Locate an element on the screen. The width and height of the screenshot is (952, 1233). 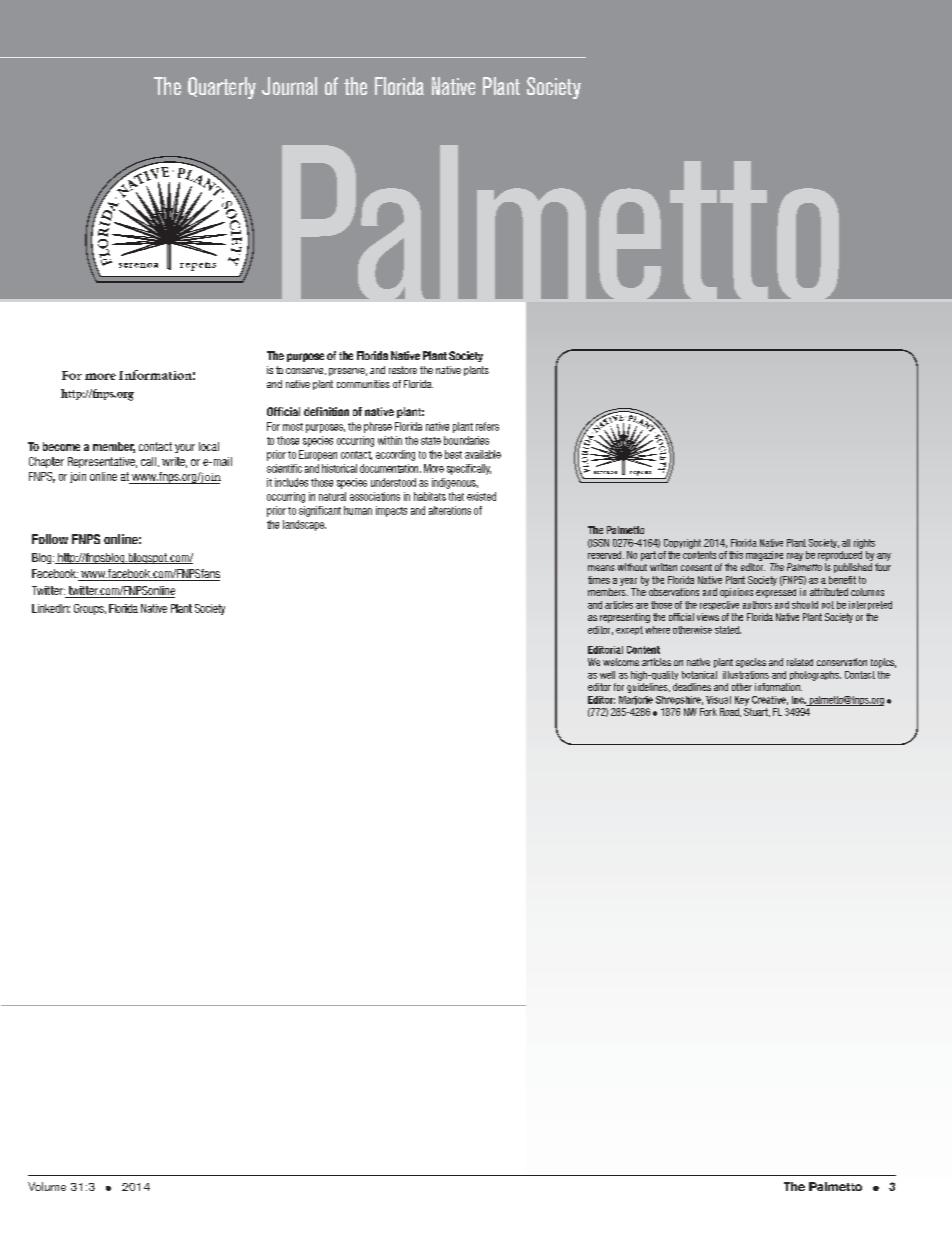
magazine is located at coordinates (764, 556).
